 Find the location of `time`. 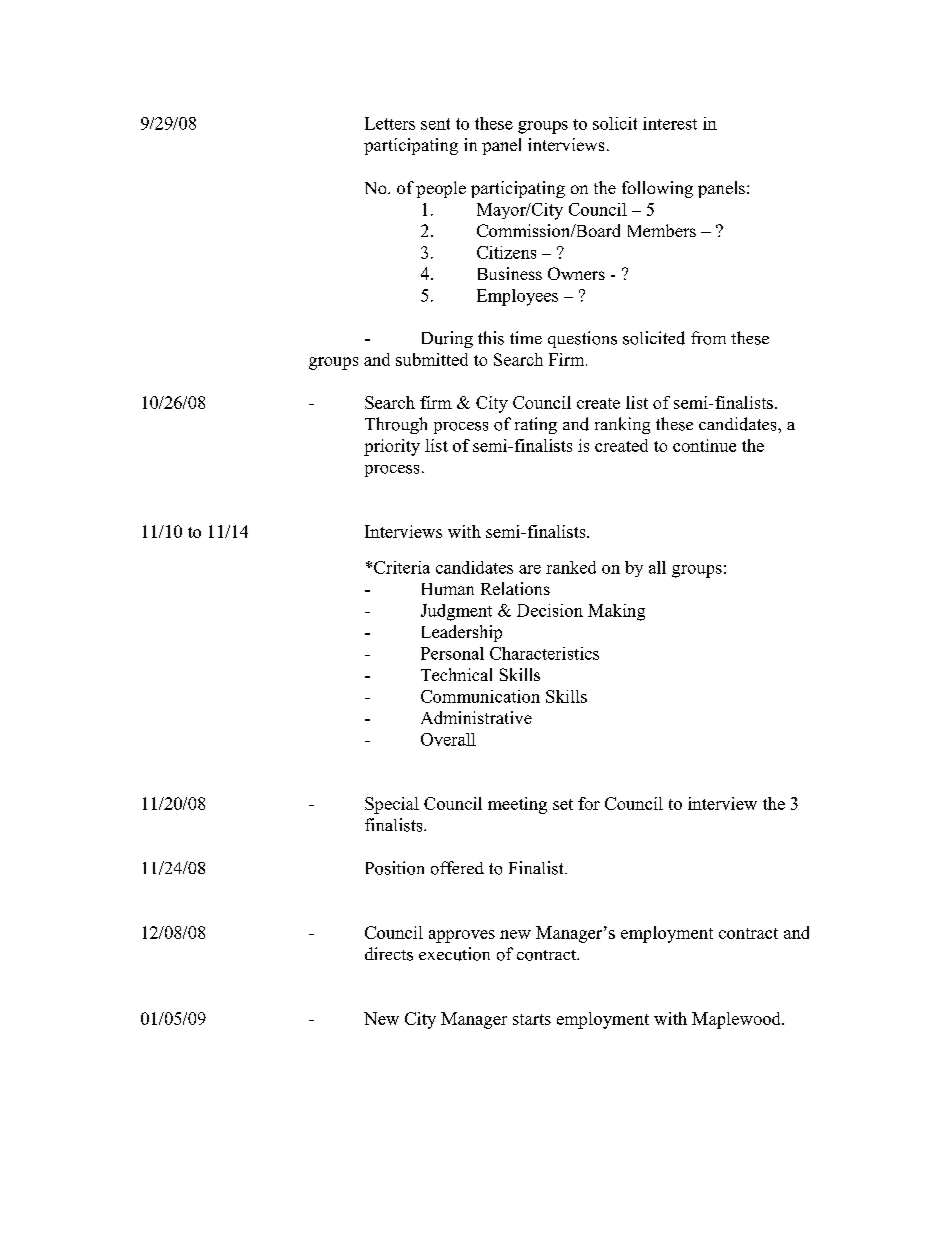

time is located at coordinates (526, 337).
